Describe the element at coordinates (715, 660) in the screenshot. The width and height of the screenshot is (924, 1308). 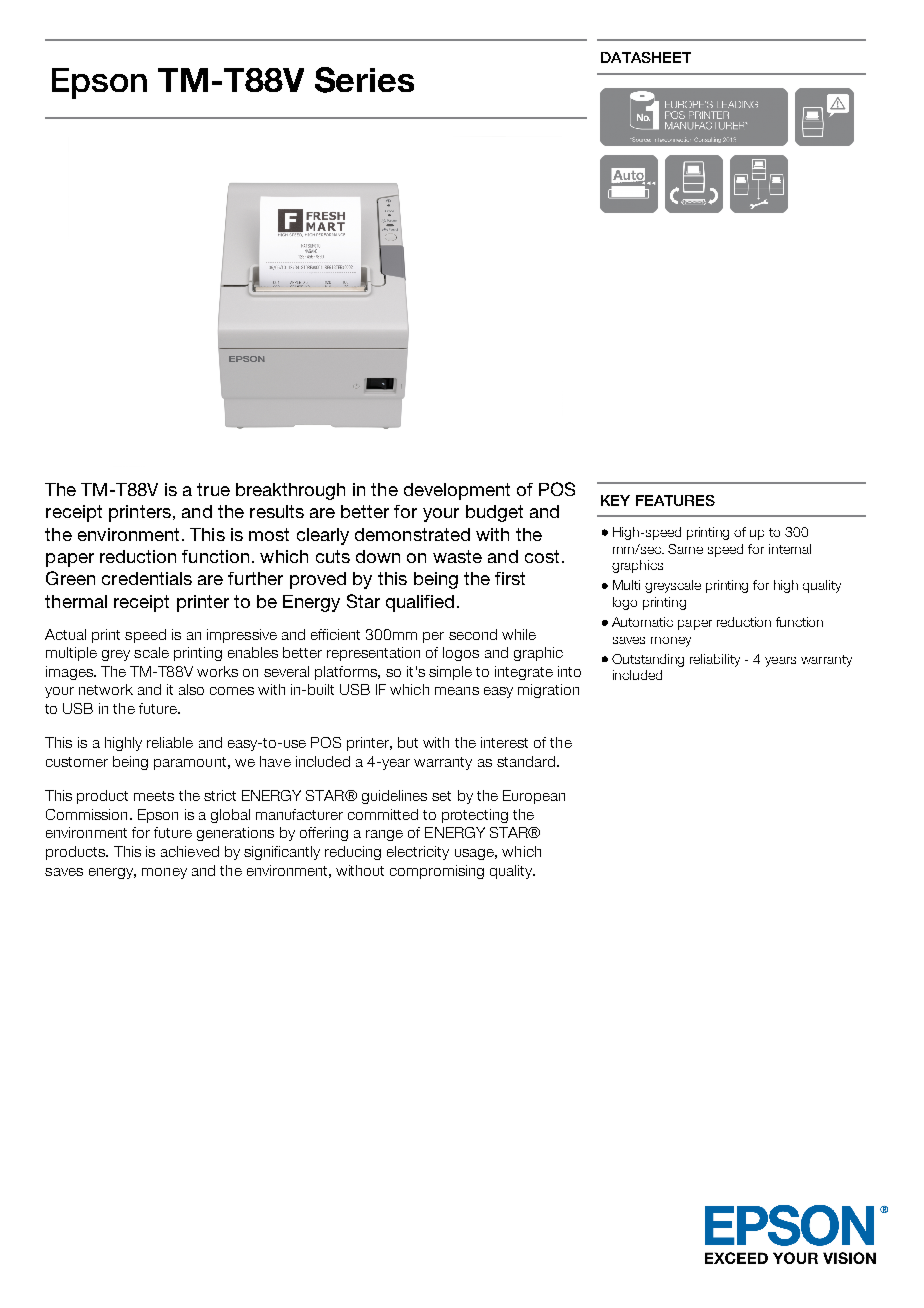
I see `reliability` at that location.
